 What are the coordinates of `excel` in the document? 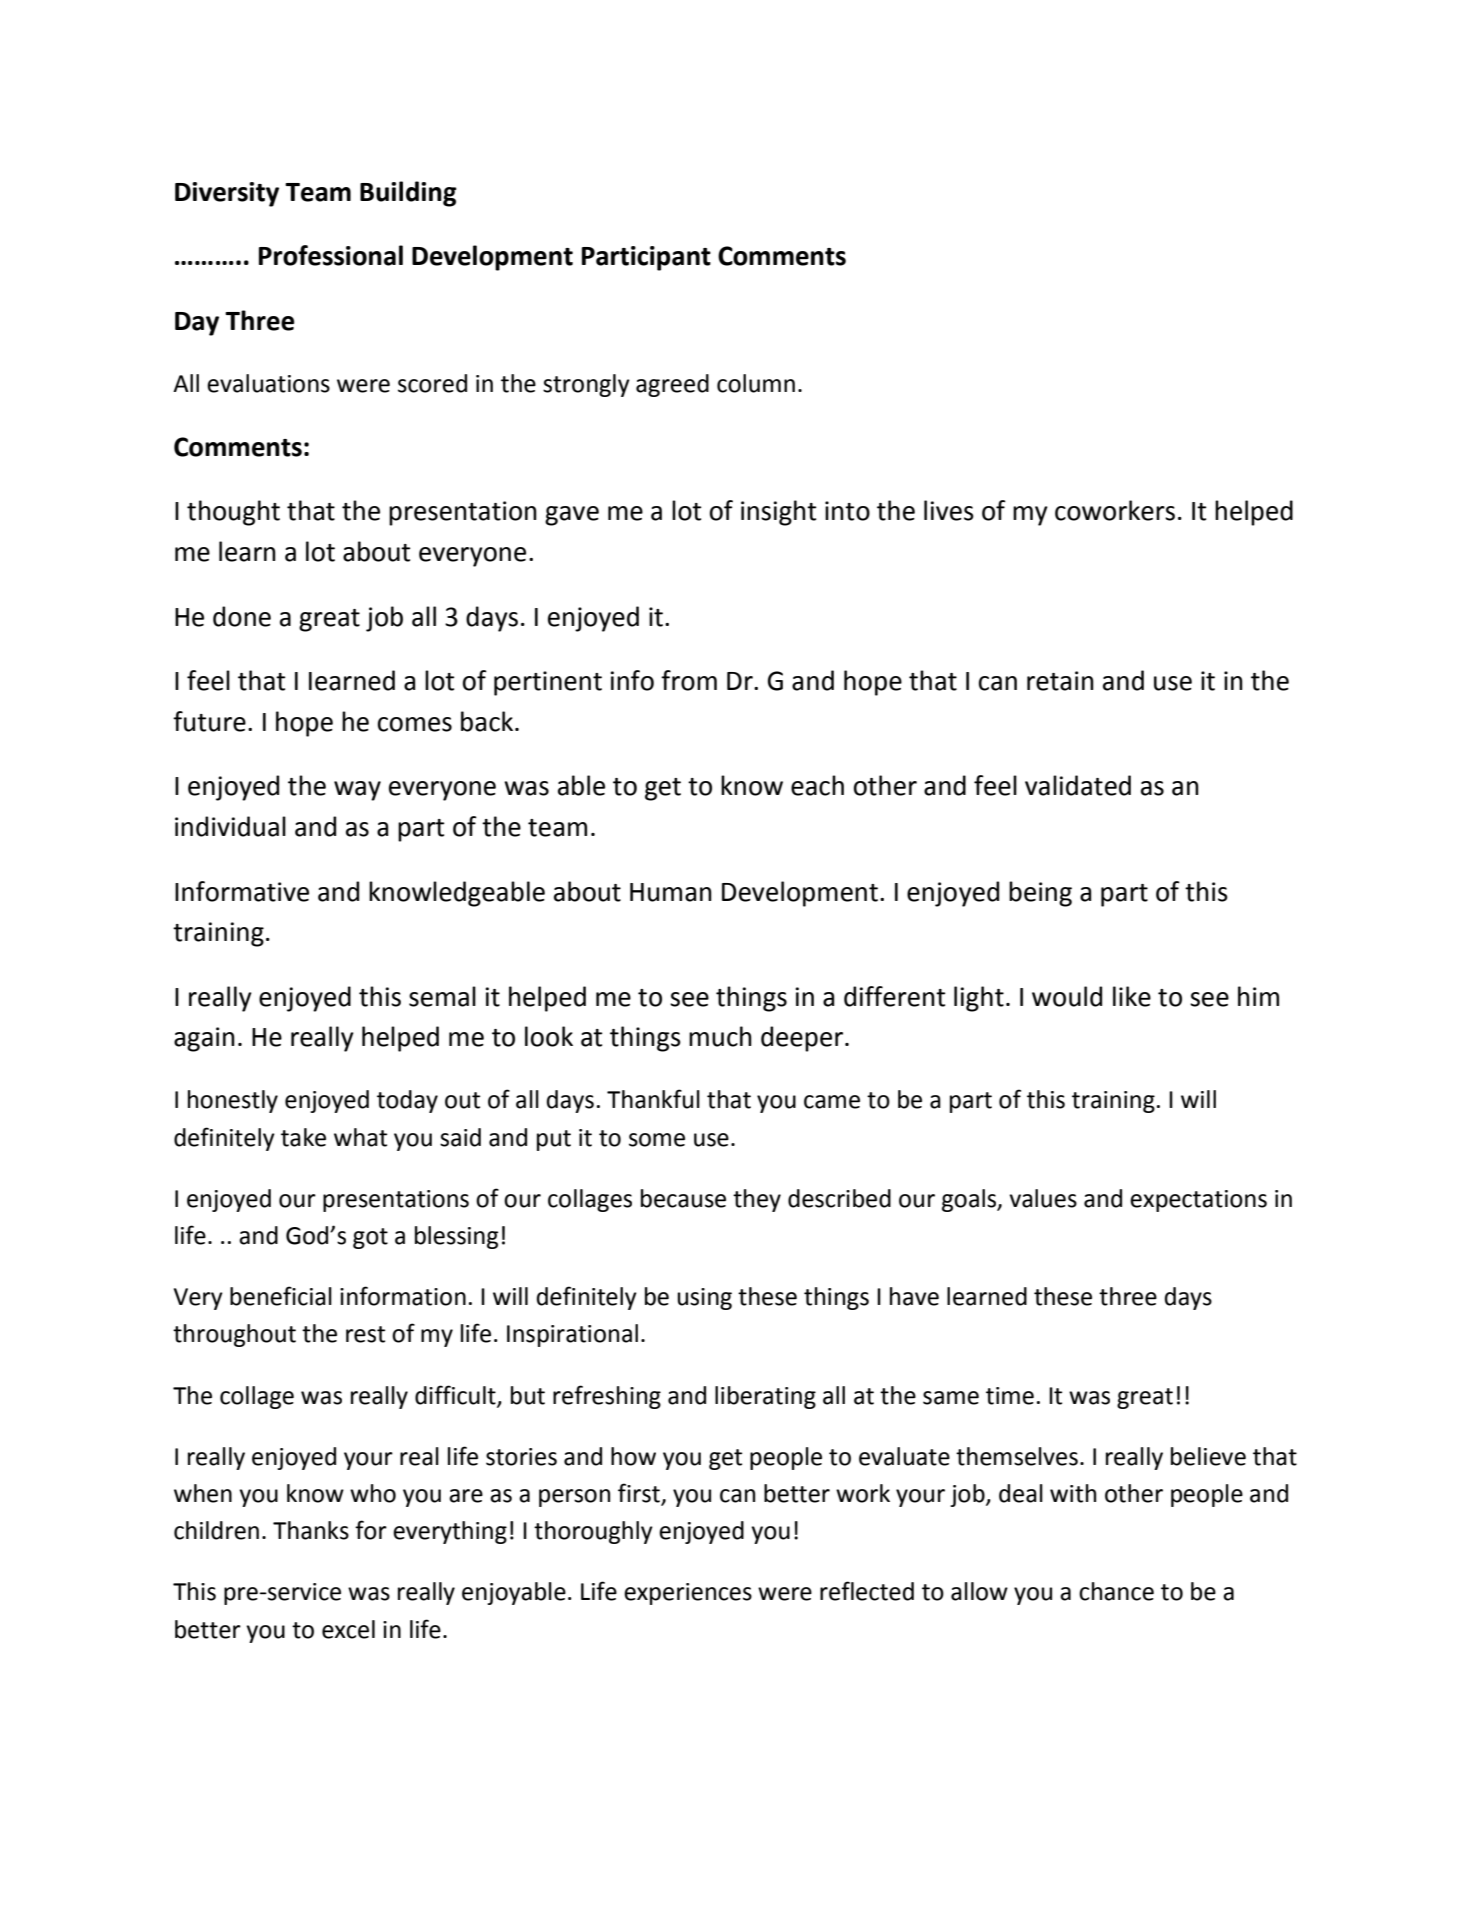 It's located at (348, 1629).
